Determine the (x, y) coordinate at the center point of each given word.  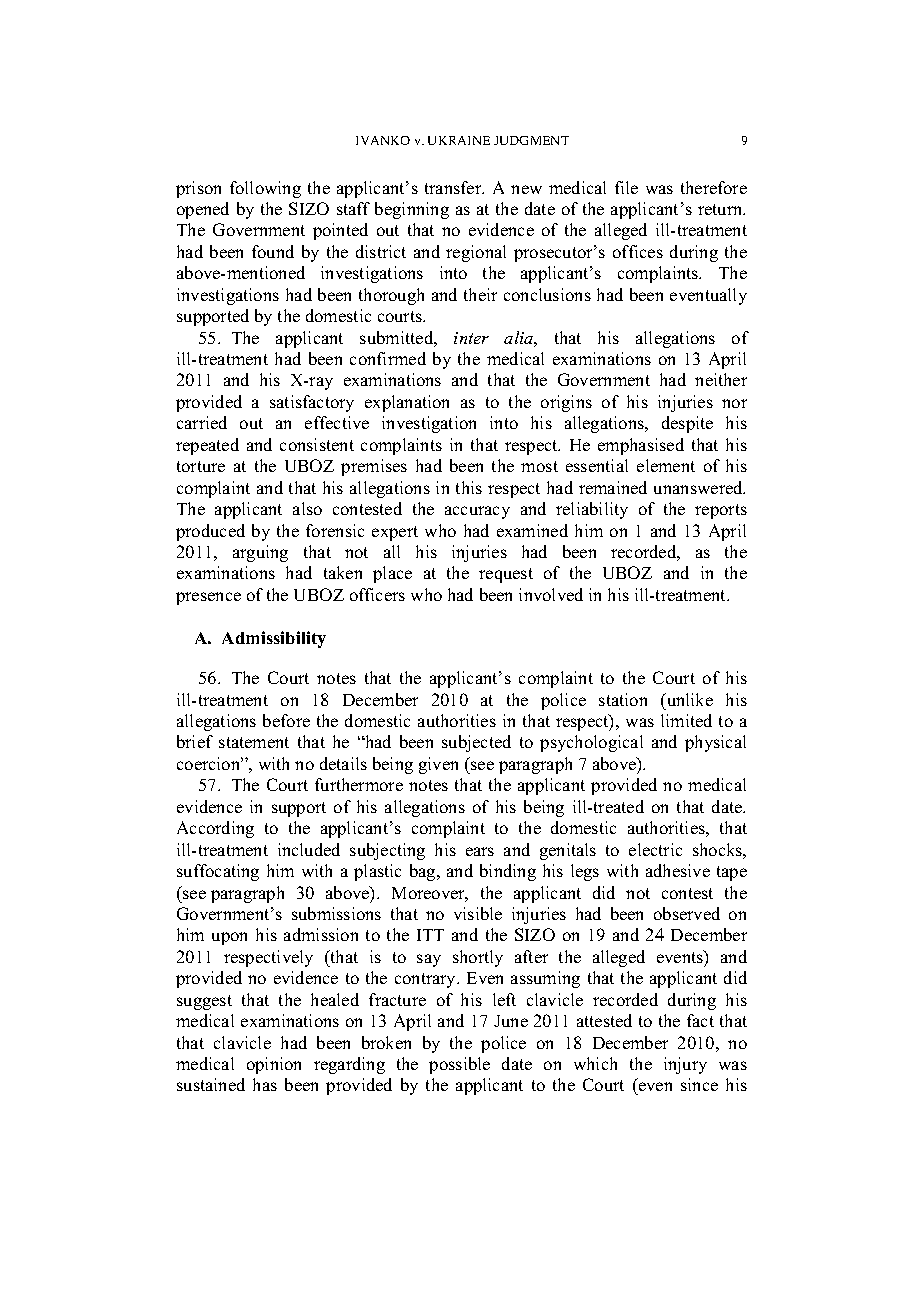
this (469, 487)
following (265, 189)
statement (254, 742)
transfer (454, 187)
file (626, 187)
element (666, 465)
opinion (274, 1065)
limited (686, 720)
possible (459, 1065)
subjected (476, 743)
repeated (207, 446)
